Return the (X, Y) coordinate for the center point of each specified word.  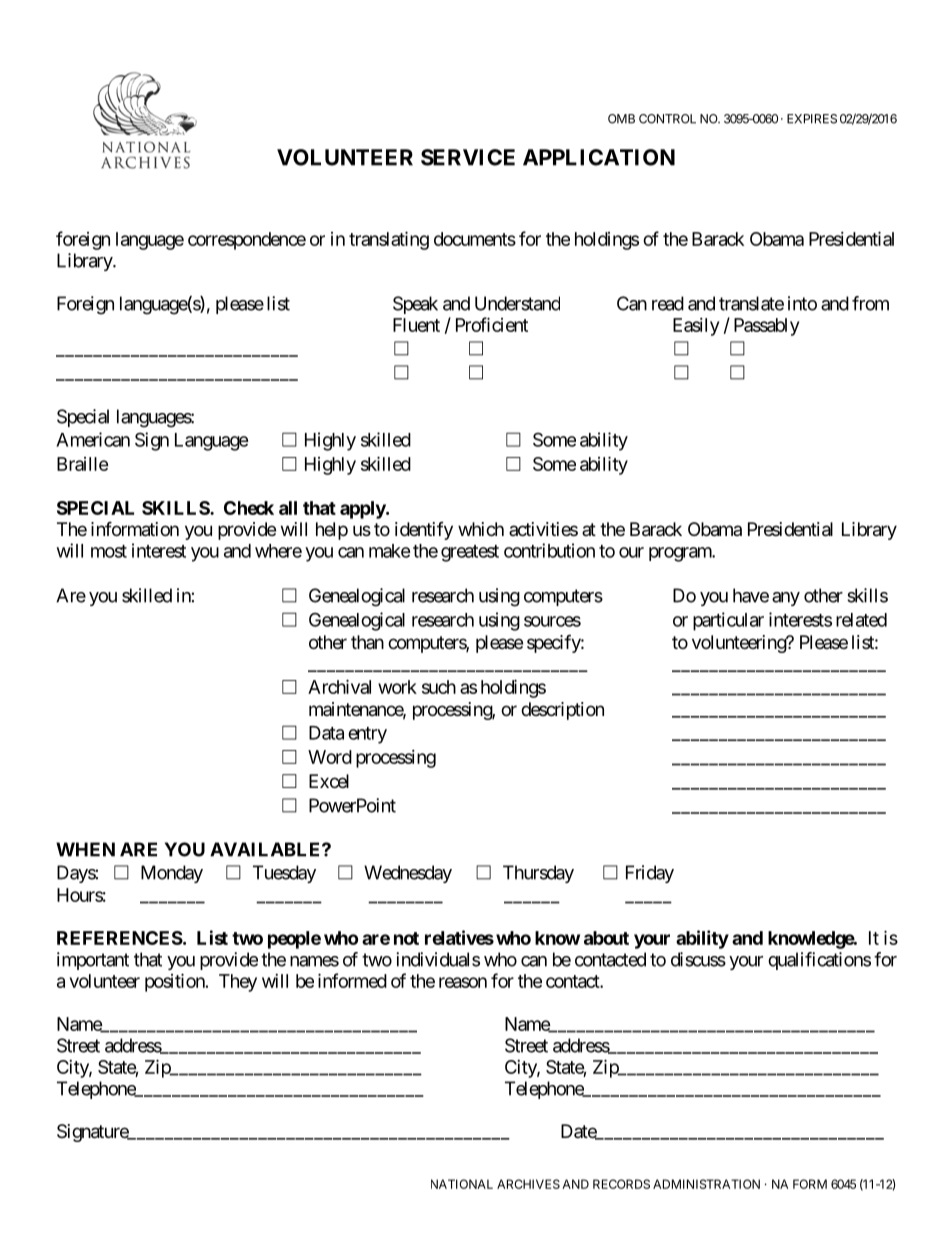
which (481, 529)
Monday (172, 874)
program (681, 554)
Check (249, 508)
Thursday (538, 874)
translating (389, 240)
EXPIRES (812, 119)
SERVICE (468, 157)
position (175, 982)
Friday (650, 874)
